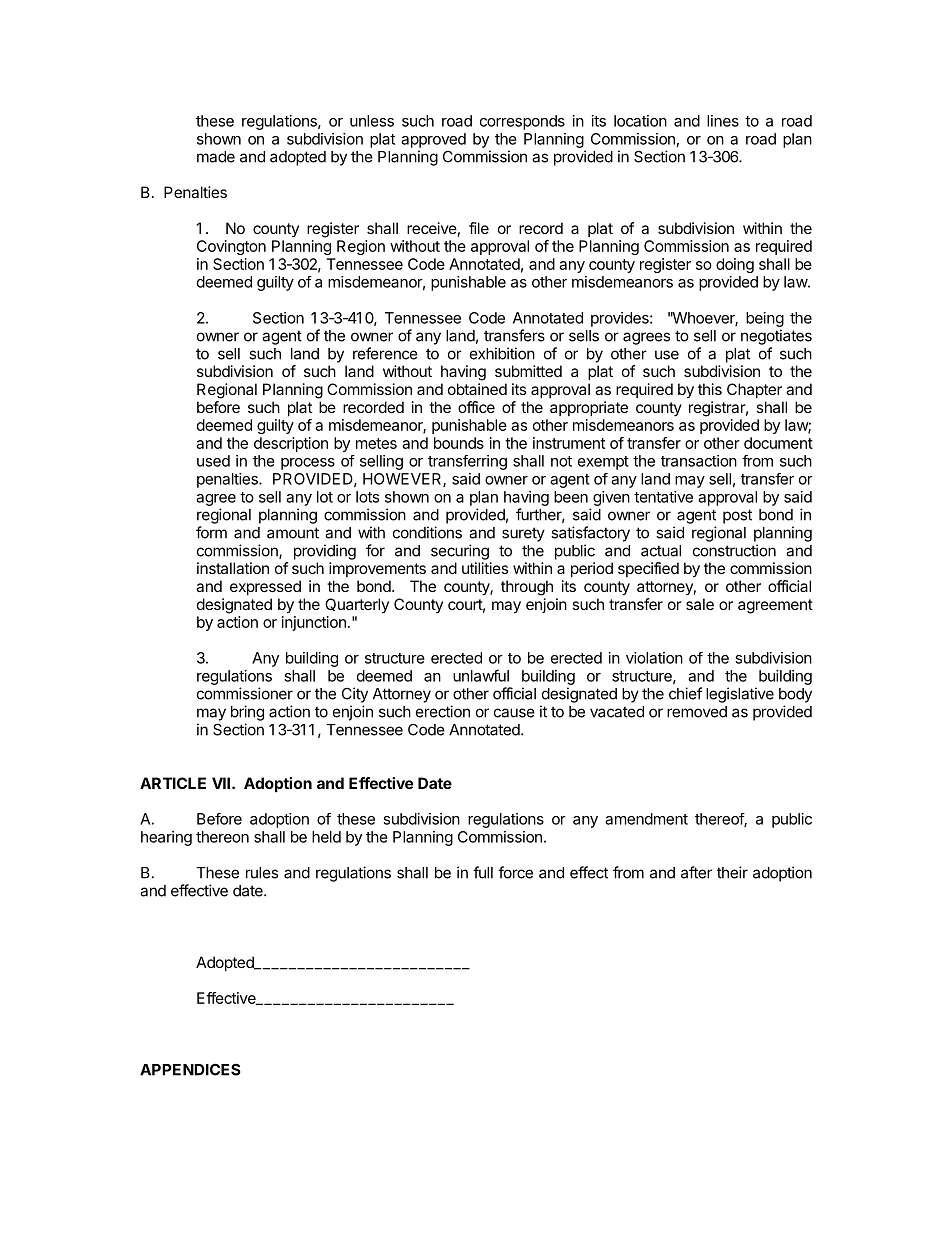  What do you see at coordinates (433, 140) in the page?
I see `approved` at bounding box center [433, 140].
